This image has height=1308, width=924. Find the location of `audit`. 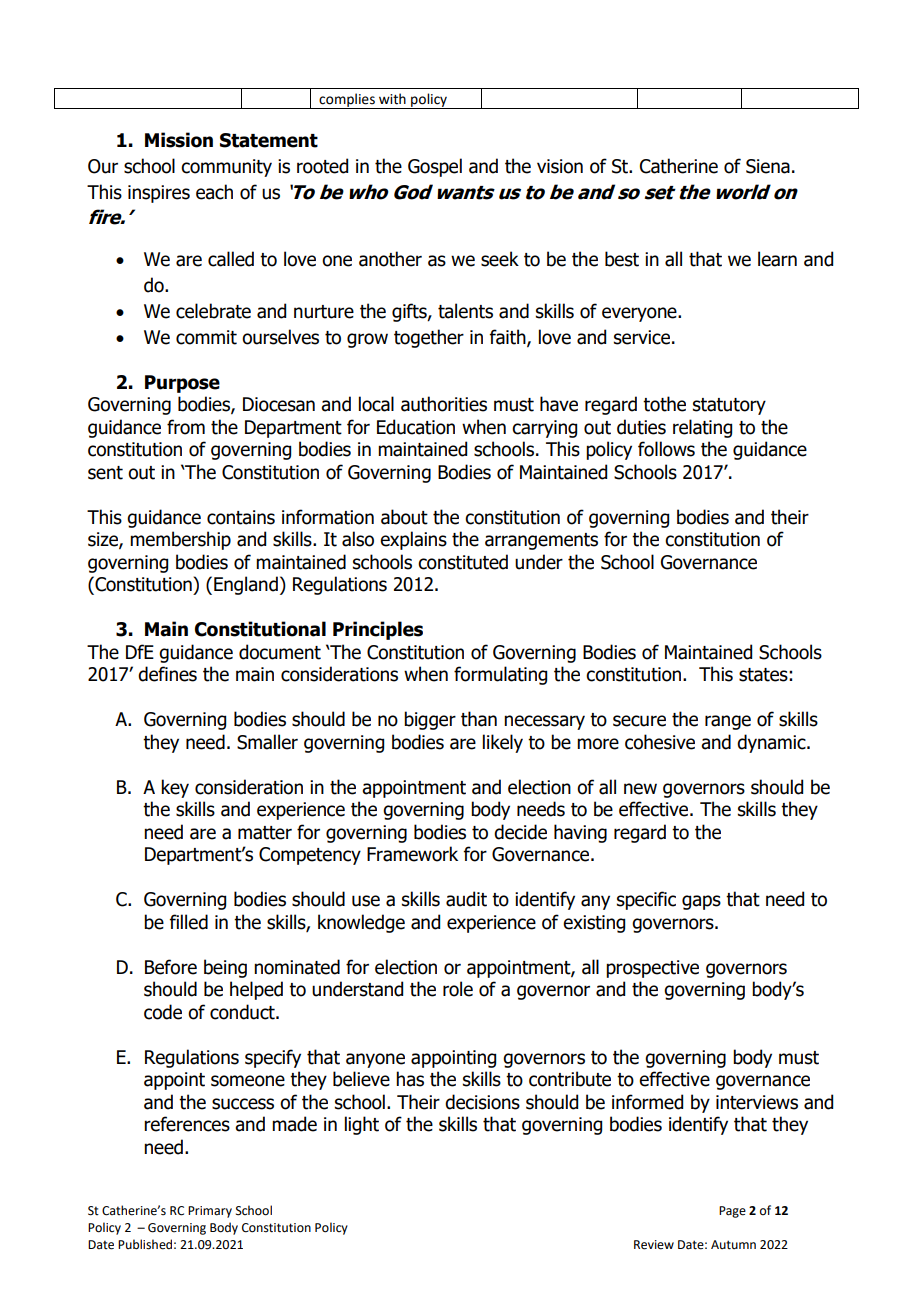

audit is located at coordinates (466, 899).
